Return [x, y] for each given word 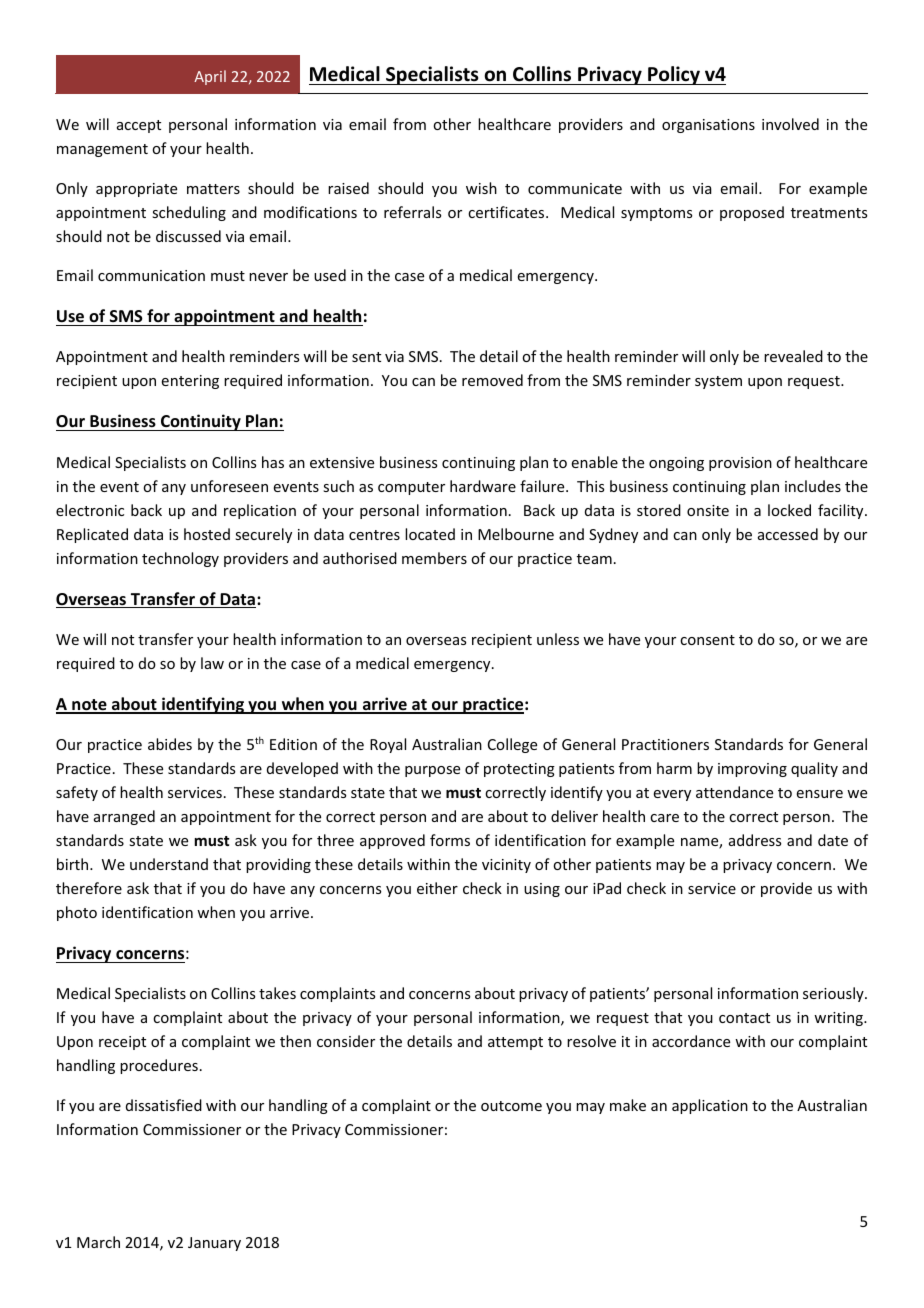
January [214, 1244]
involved [790, 124]
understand [169, 864]
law [212, 663]
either [437, 888]
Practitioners [665, 744]
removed [492, 380]
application [710, 1106]
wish [481, 188]
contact [744, 1018]
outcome [511, 1106]
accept [139, 126]
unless [558, 639]
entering [190, 382]
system [718, 382]
